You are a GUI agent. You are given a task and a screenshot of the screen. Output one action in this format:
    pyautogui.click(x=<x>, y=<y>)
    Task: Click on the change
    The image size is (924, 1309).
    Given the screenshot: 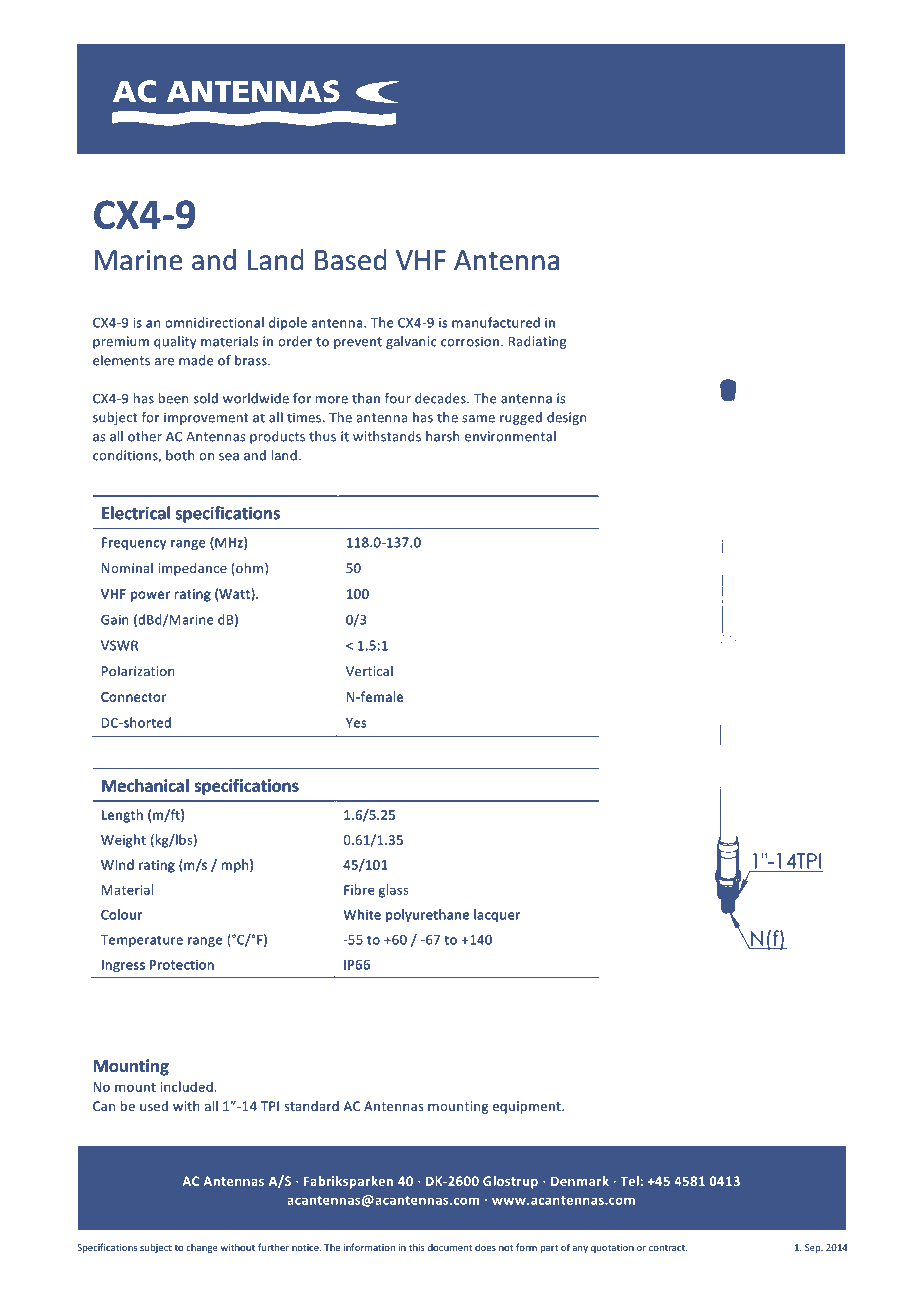 What is the action you would take?
    pyautogui.click(x=202, y=1248)
